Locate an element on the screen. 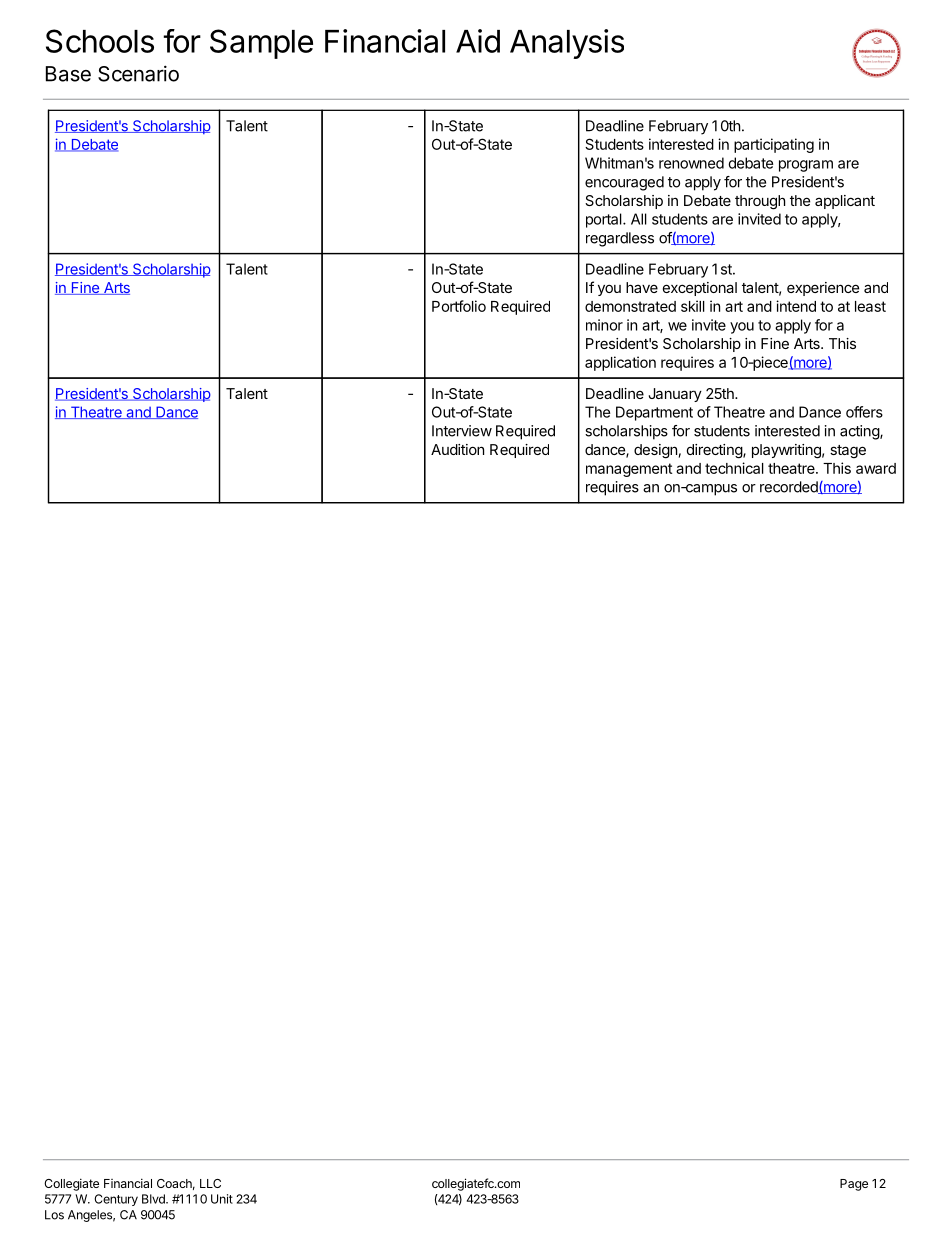 The width and height of the screenshot is (952, 1233). management is located at coordinates (629, 470).
